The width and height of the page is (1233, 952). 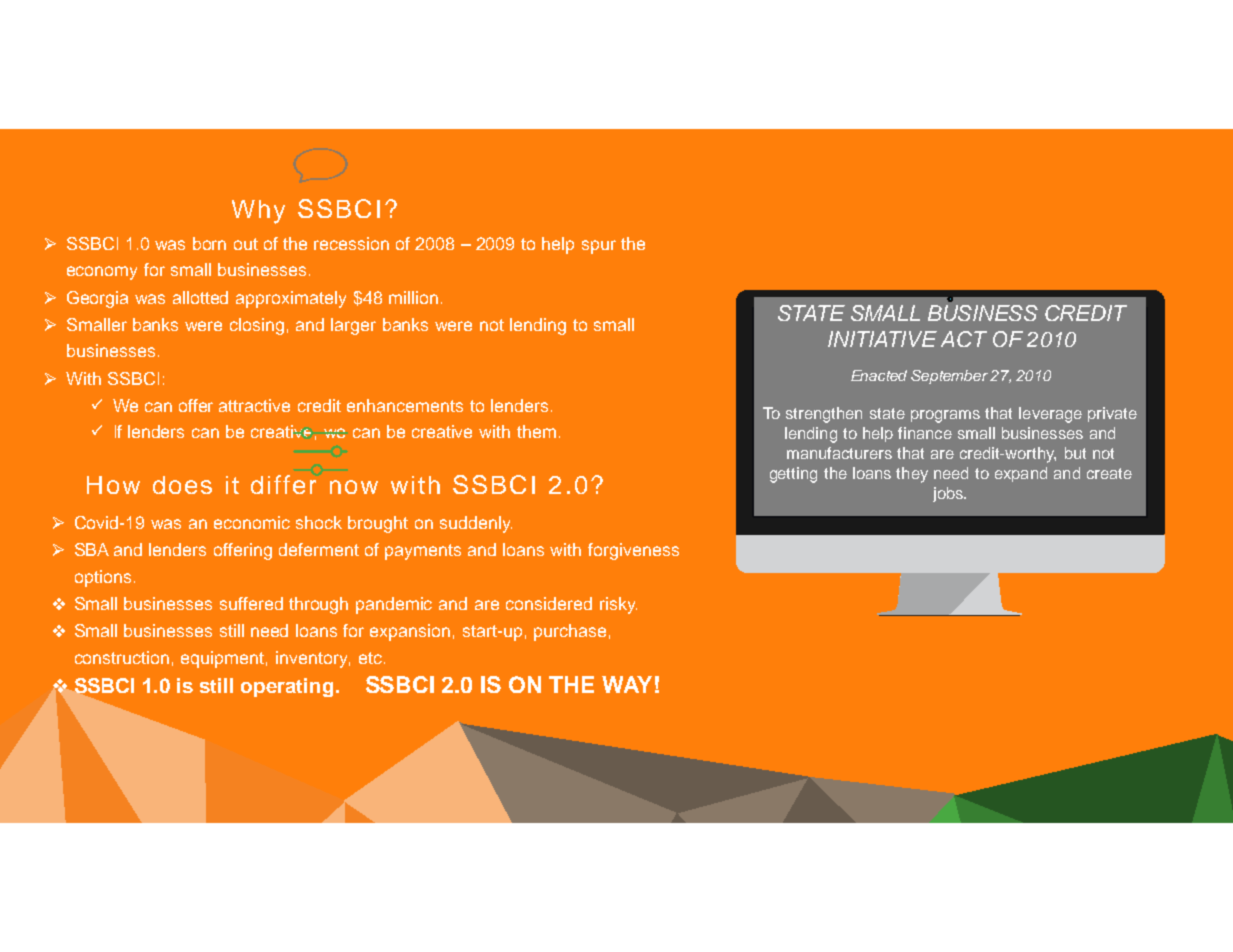 I want to click on born, so click(x=209, y=243).
